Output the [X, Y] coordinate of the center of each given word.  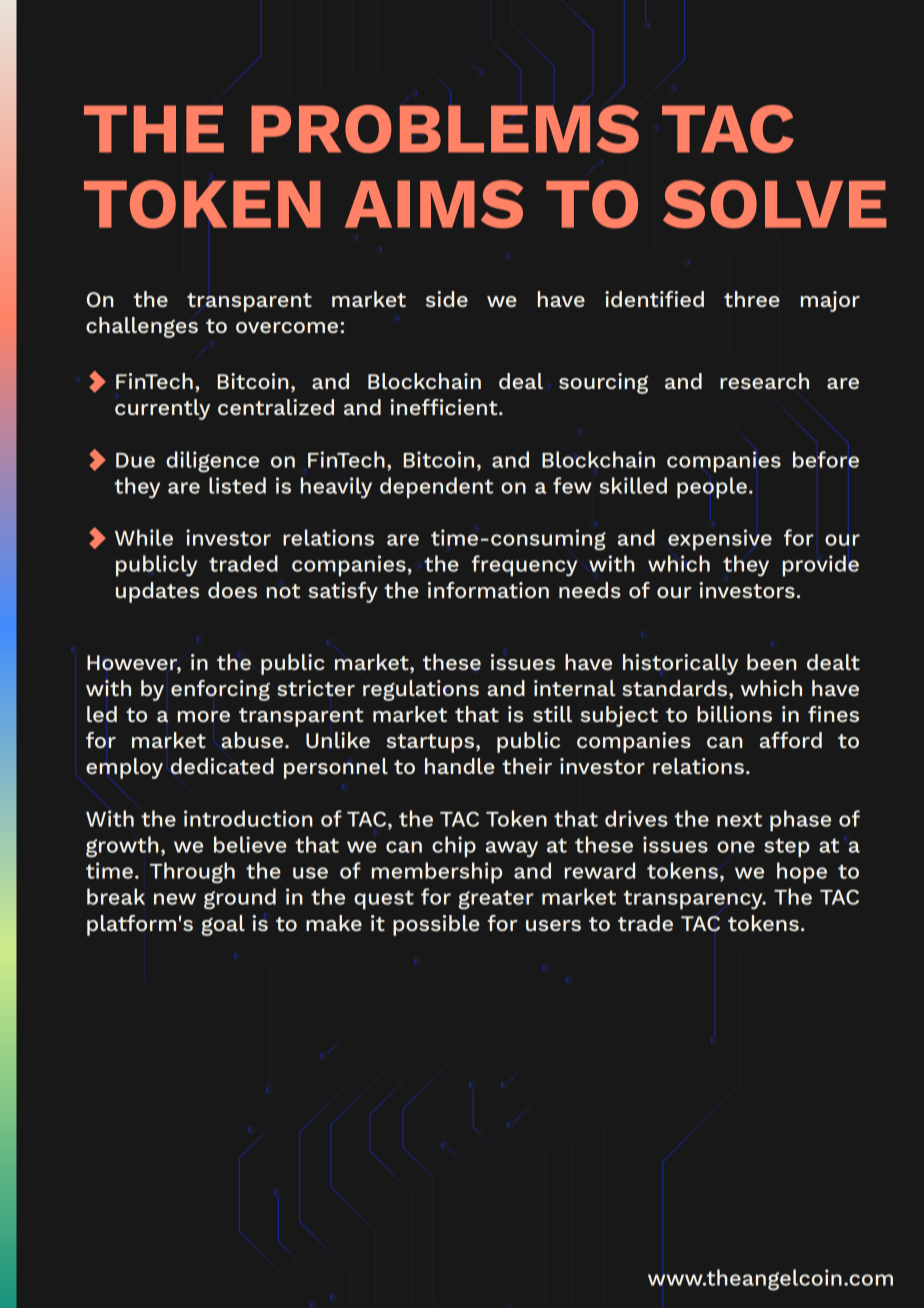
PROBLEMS [445, 129]
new [175, 899]
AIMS [434, 204]
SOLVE [775, 204]
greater [496, 900]
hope [802, 873]
